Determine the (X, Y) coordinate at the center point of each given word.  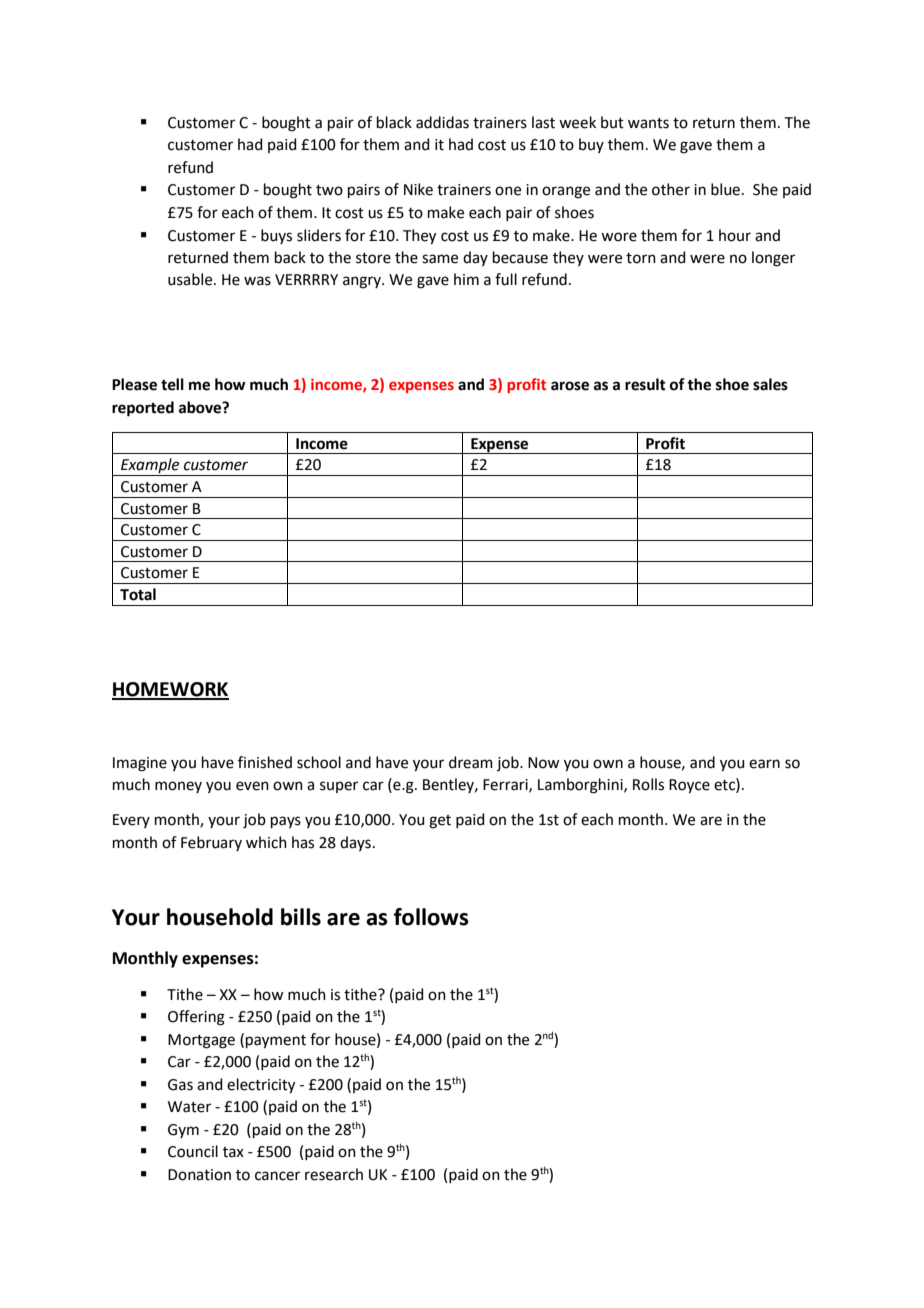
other (671, 189)
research (334, 1174)
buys (276, 236)
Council (193, 1151)
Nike (418, 189)
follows (431, 917)
